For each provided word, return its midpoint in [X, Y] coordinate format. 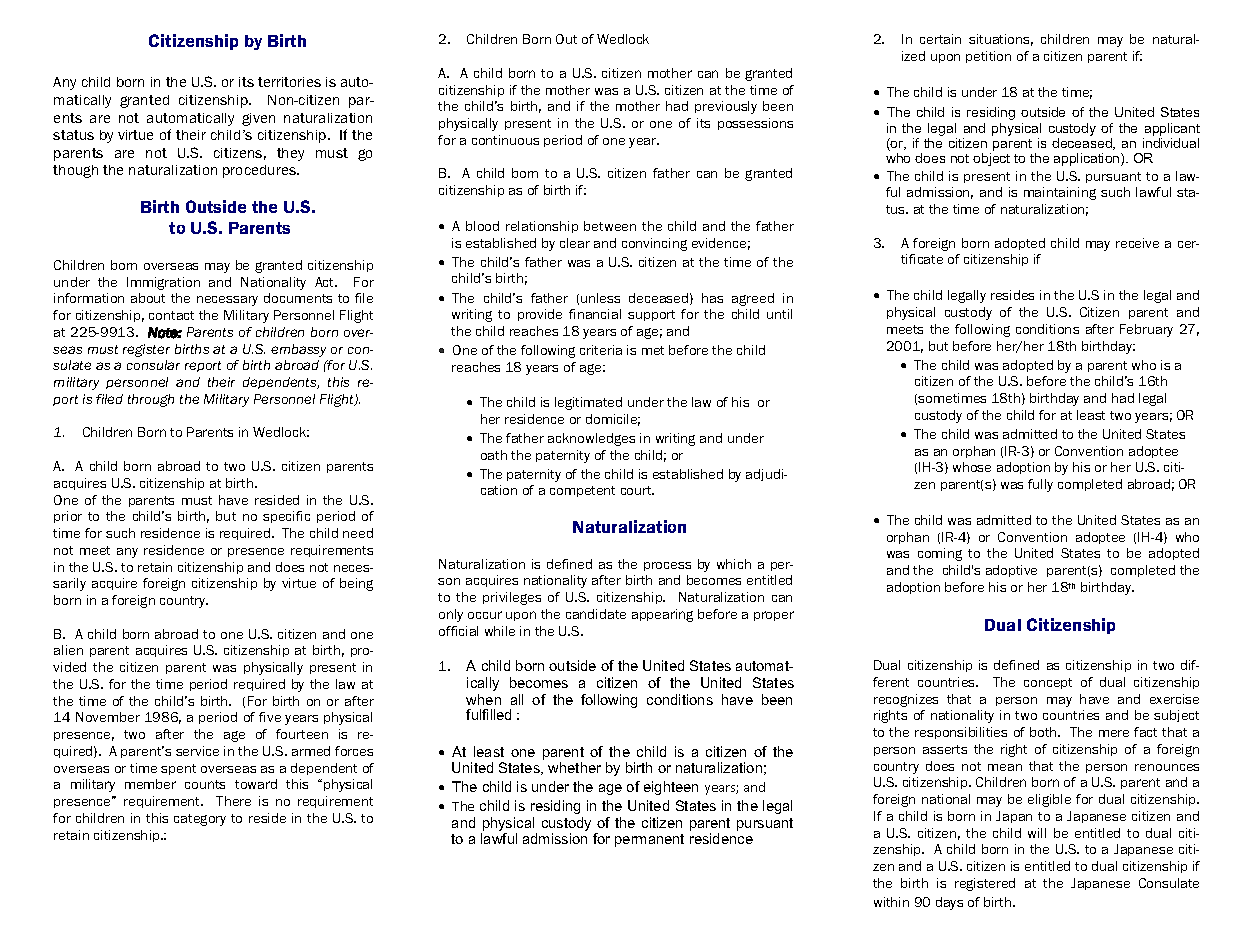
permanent [649, 840]
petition [988, 57]
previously [726, 107]
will [1037, 833]
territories [289, 82]
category [200, 820]
